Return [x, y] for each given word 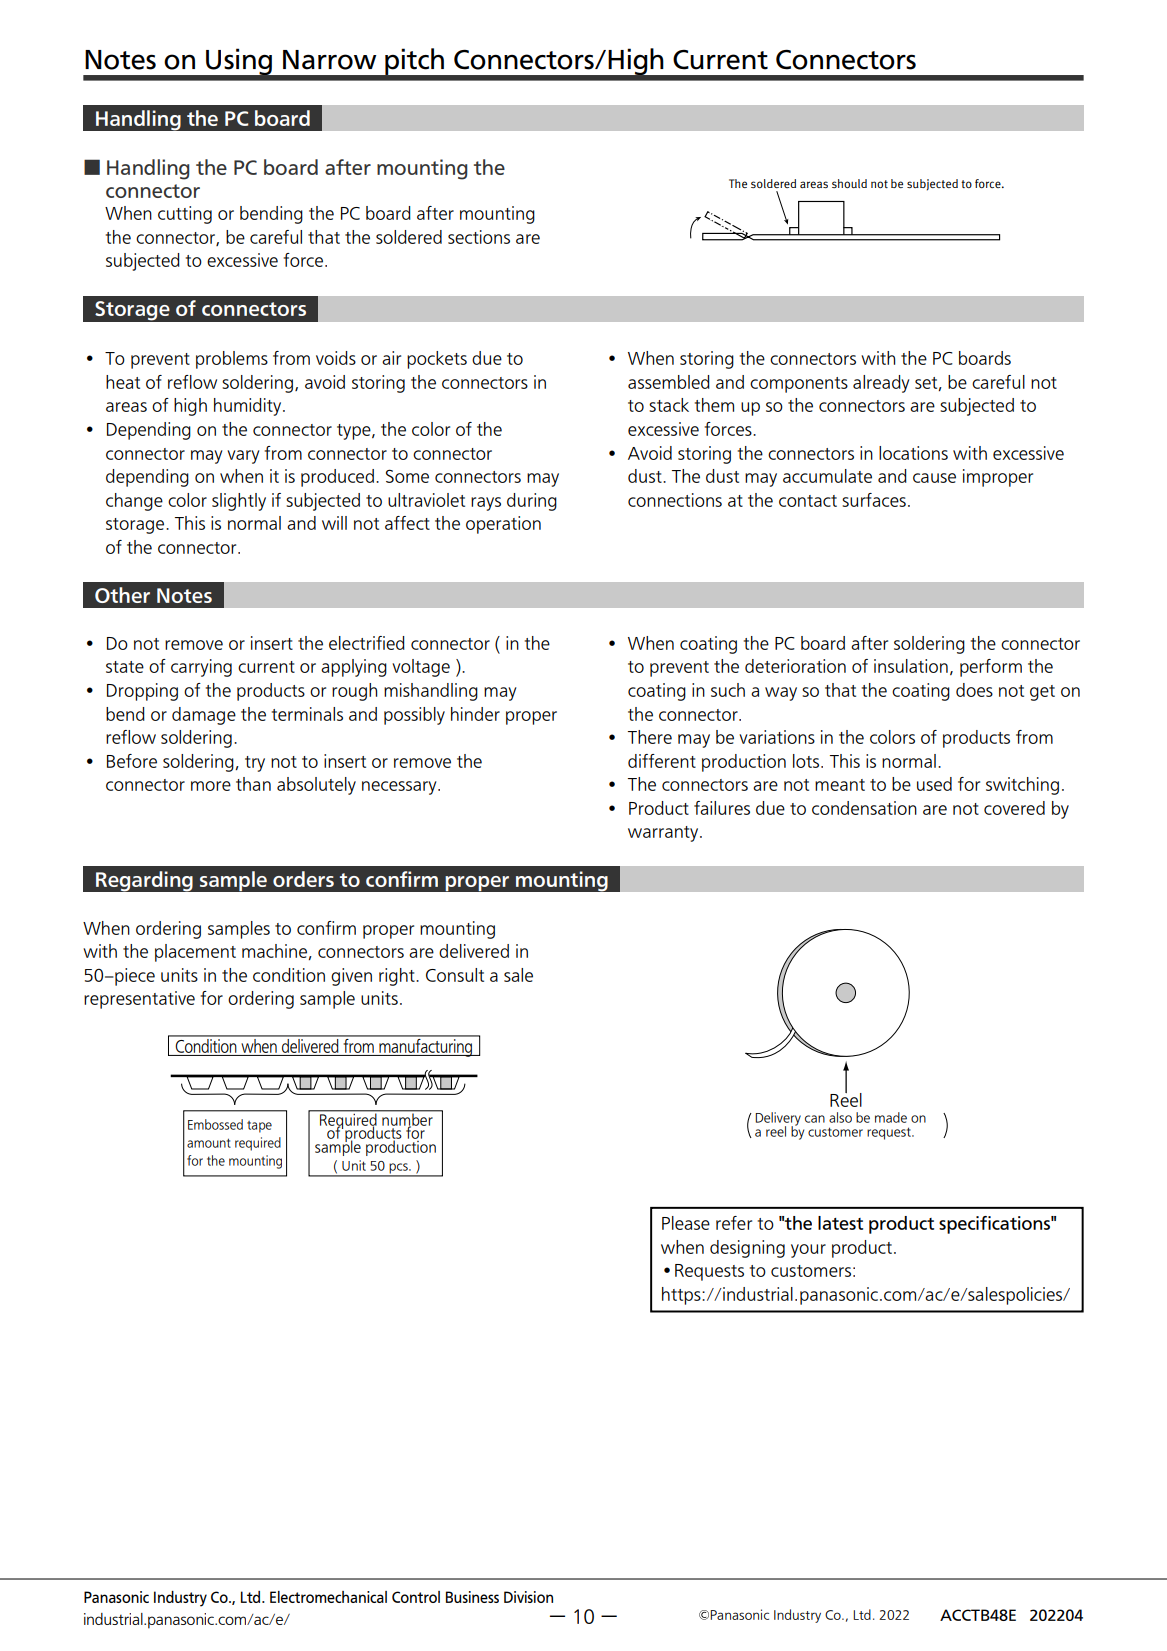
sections [479, 237]
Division [528, 1597]
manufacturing [425, 1046]
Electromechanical [328, 1597]
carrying [201, 668]
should [849, 183]
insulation [911, 666]
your [808, 1251]
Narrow [329, 60]
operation [503, 525]
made [891, 1117]
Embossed [215, 1124]
